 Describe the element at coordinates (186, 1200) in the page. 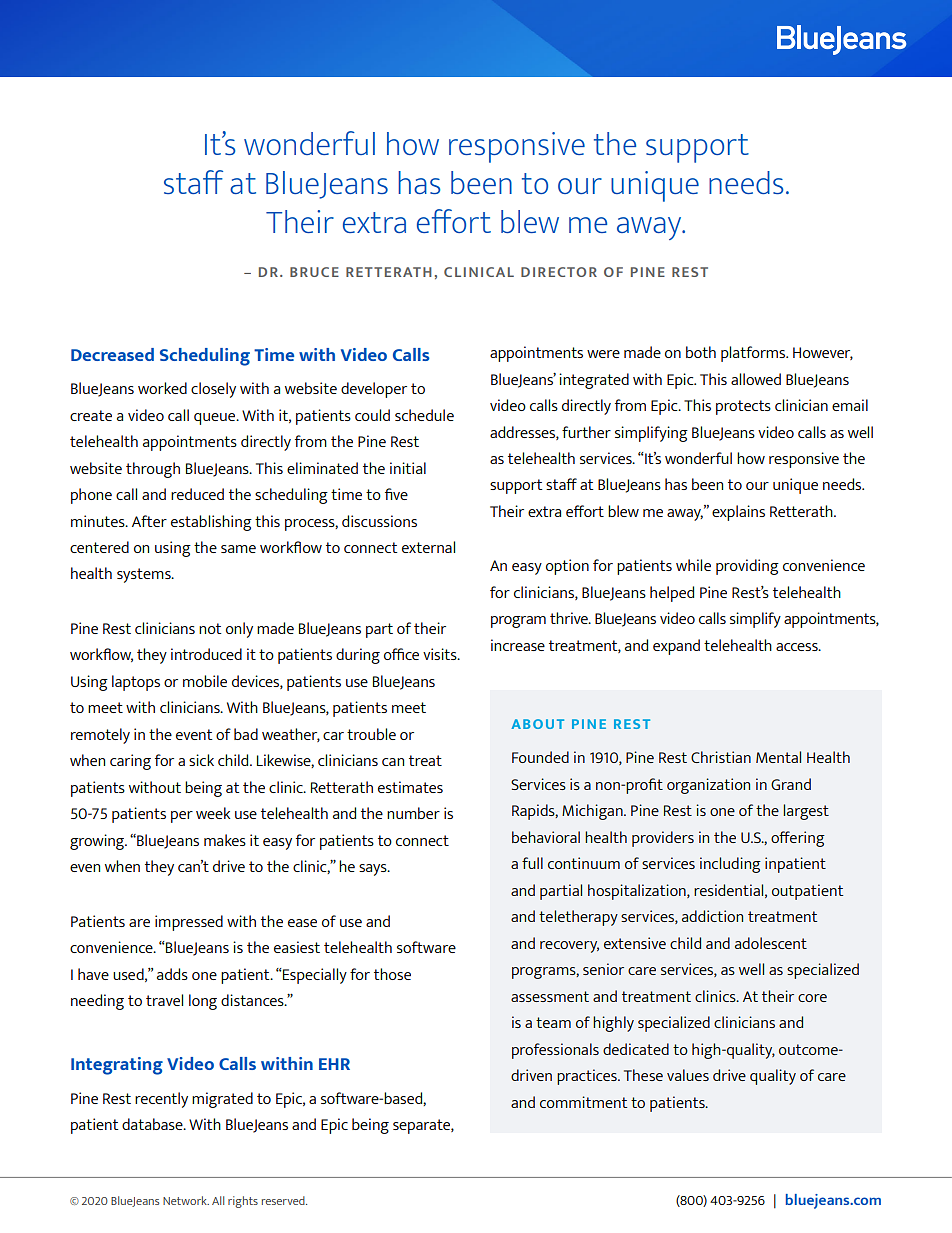

I see `Network` at that location.
